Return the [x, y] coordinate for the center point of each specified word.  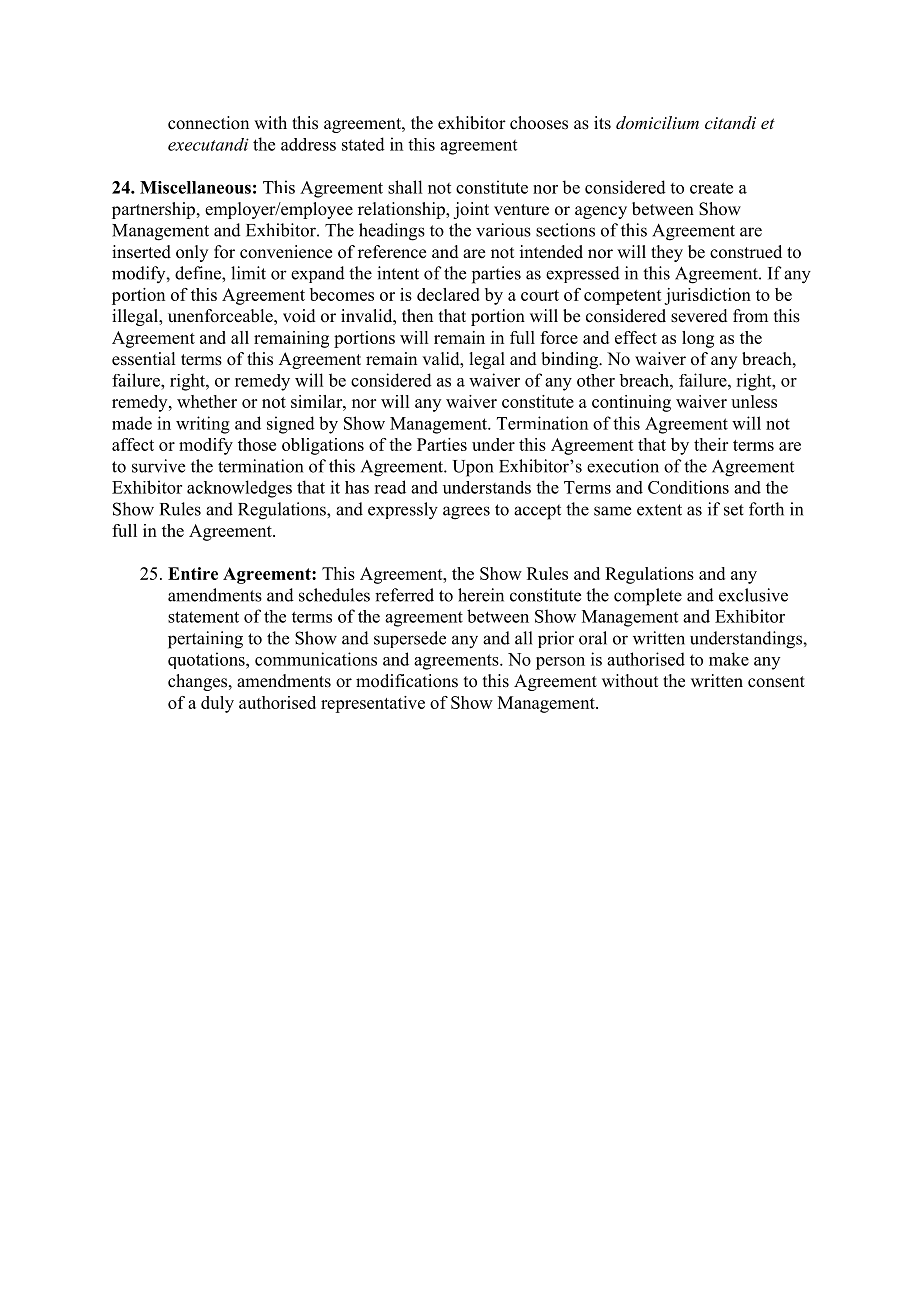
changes [199, 682]
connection [208, 123]
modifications [407, 681]
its [602, 123]
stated [363, 144]
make [729, 659]
